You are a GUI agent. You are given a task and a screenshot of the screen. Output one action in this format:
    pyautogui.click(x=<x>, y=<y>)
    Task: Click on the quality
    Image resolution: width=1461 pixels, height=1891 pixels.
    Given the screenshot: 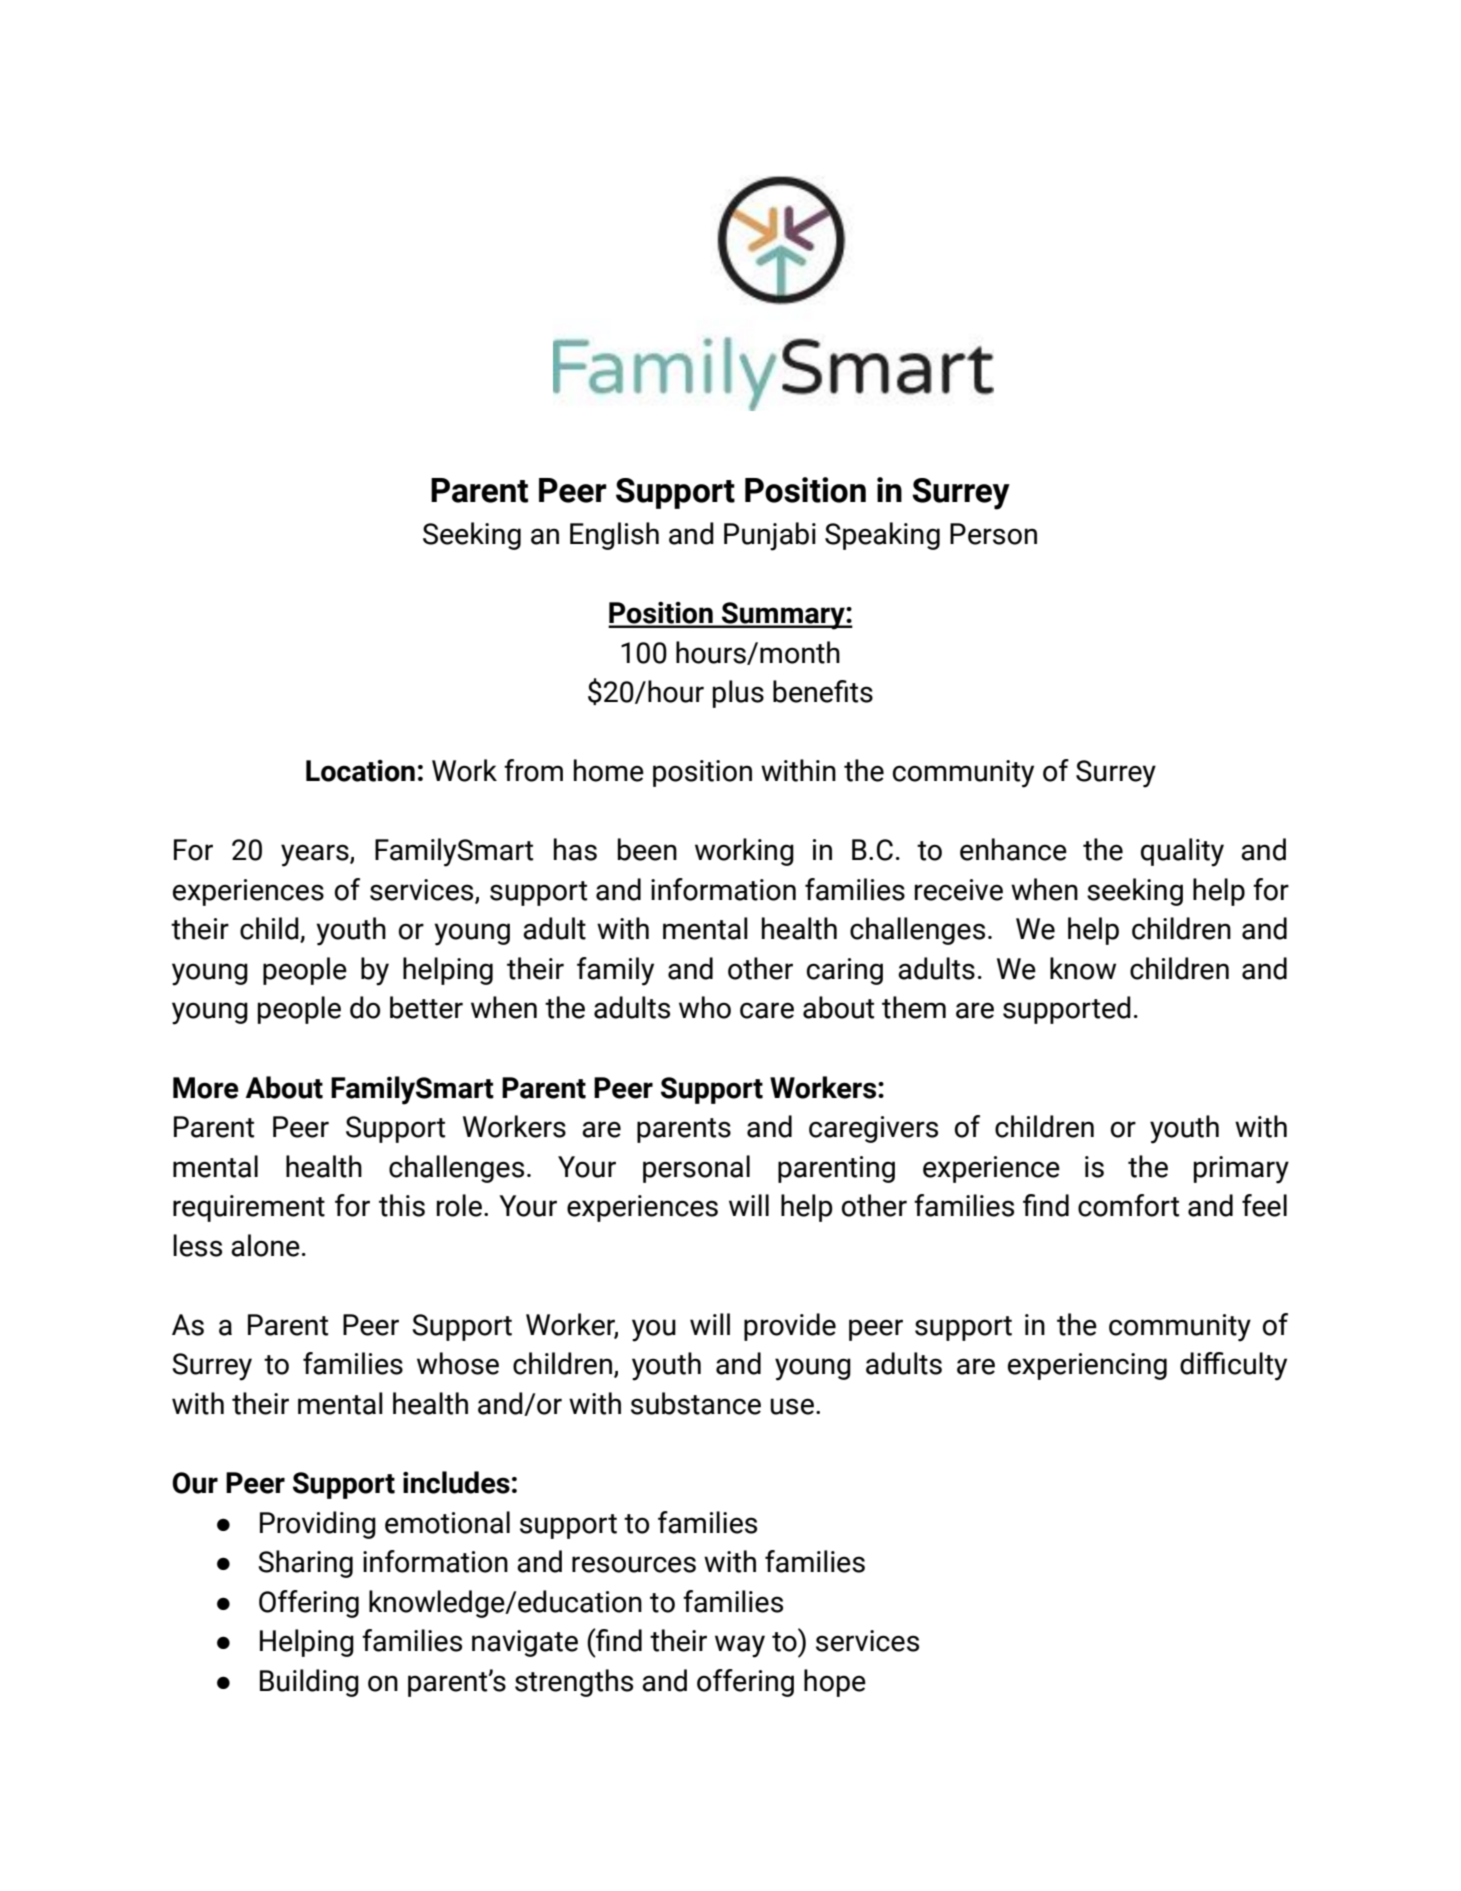 What is the action you would take?
    pyautogui.click(x=1182, y=852)
